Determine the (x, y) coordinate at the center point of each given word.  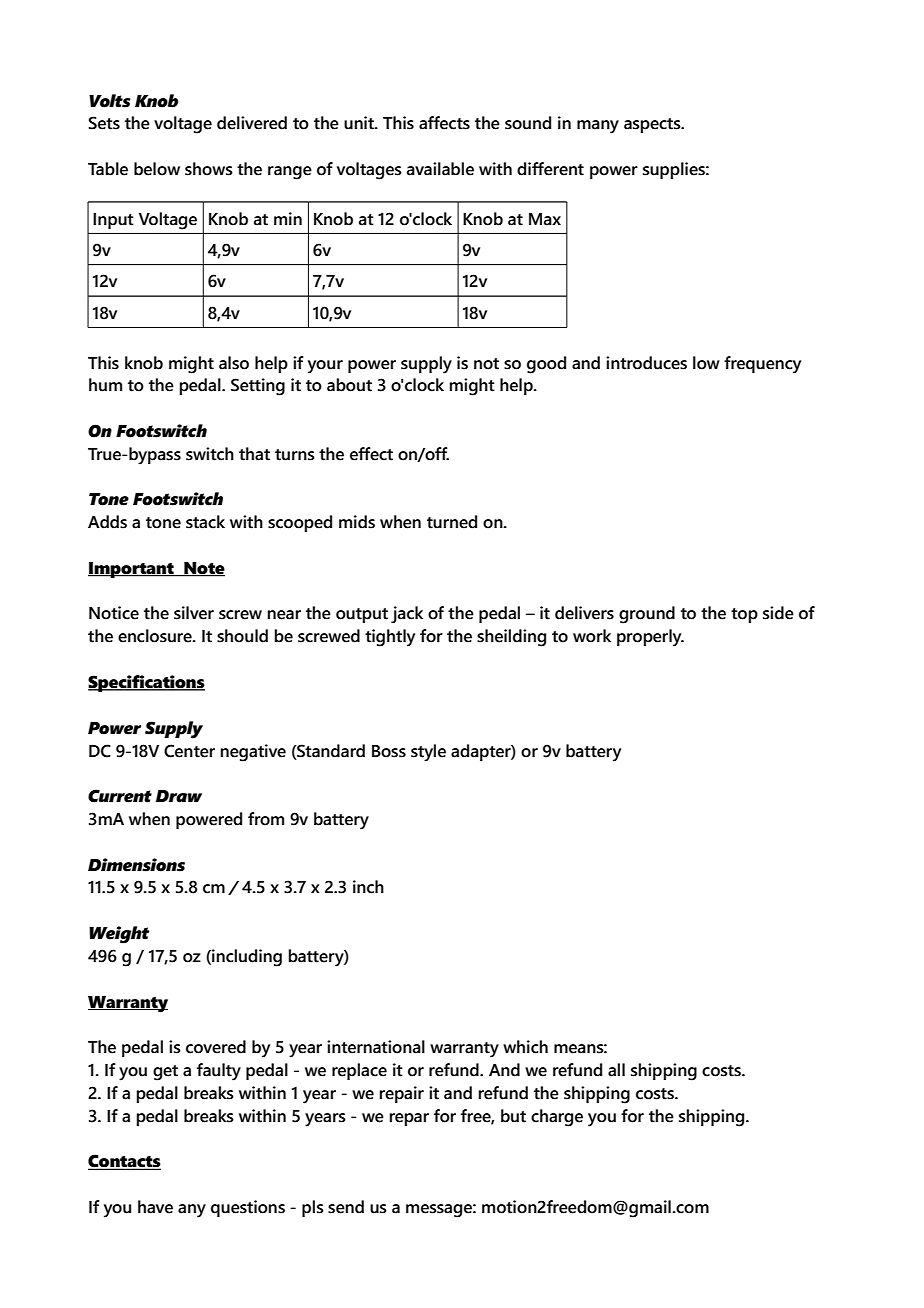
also (234, 363)
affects (444, 123)
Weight (119, 935)
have (155, 1207)
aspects (653, 125)
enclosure (156, 636)
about (349, 385)
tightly (390, 638)
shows (209, 169)
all (616, 1070)
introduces (646, 363)
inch (368, 887)
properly (650, 638)
